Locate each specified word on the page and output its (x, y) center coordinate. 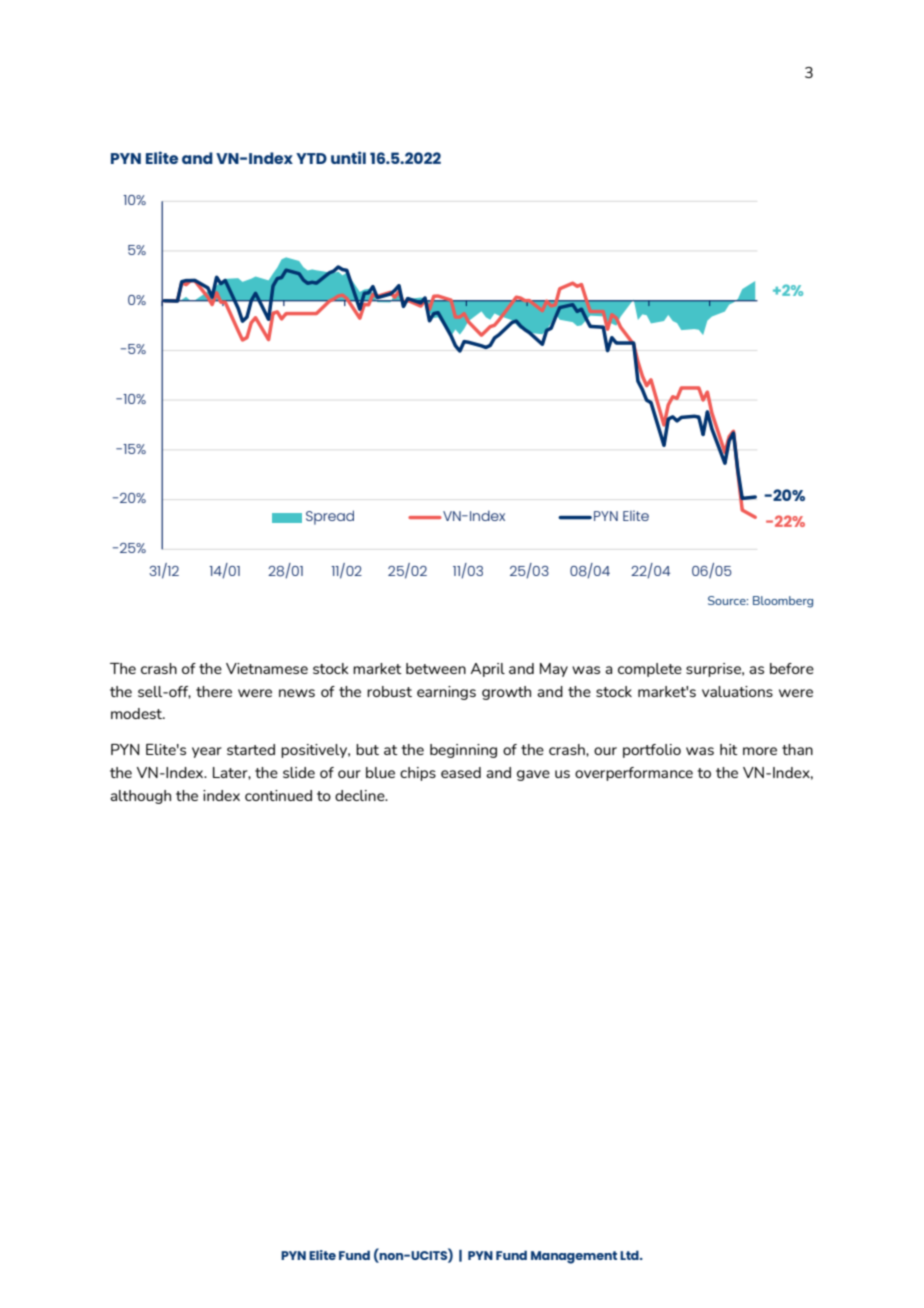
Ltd (630, 1255)
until (348, 157)
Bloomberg (783, 602)
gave (533, 775)
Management (574, 1257)
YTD (311, 158)
